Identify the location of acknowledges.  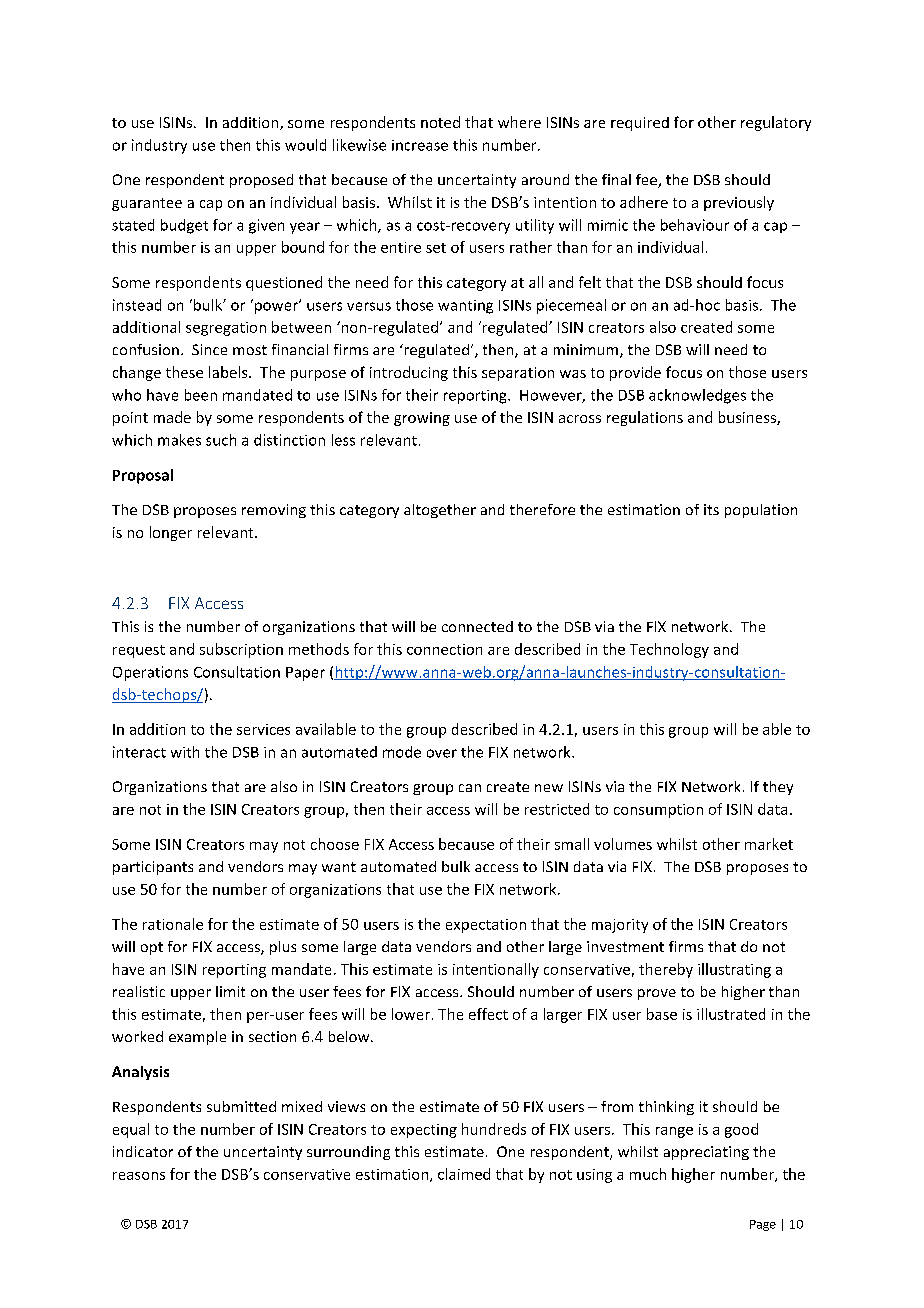
(697, 396).
